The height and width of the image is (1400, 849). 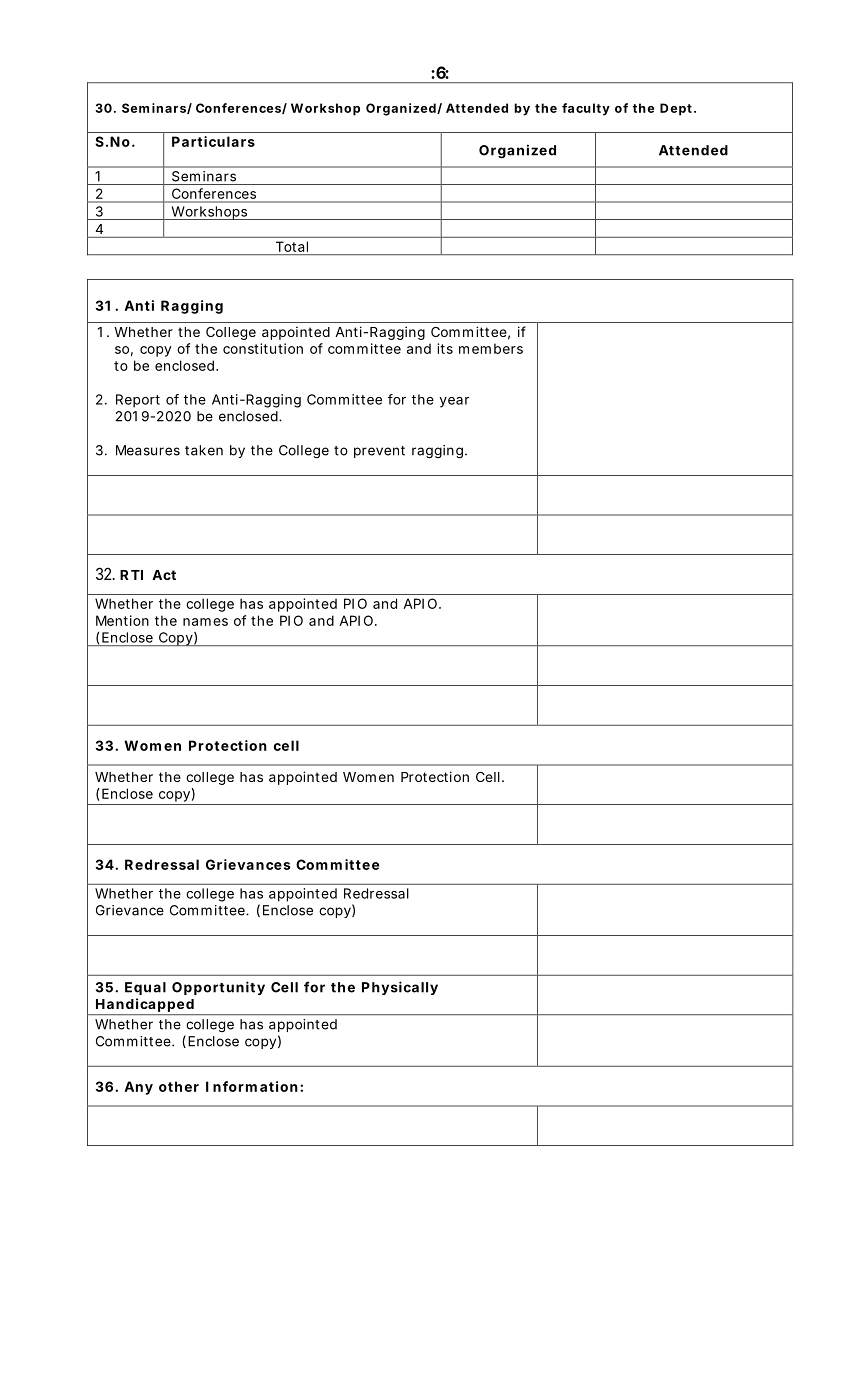 What do you see at coordinates (205, 622) in the image?
I see `names` at bounding box center [205, 622].
